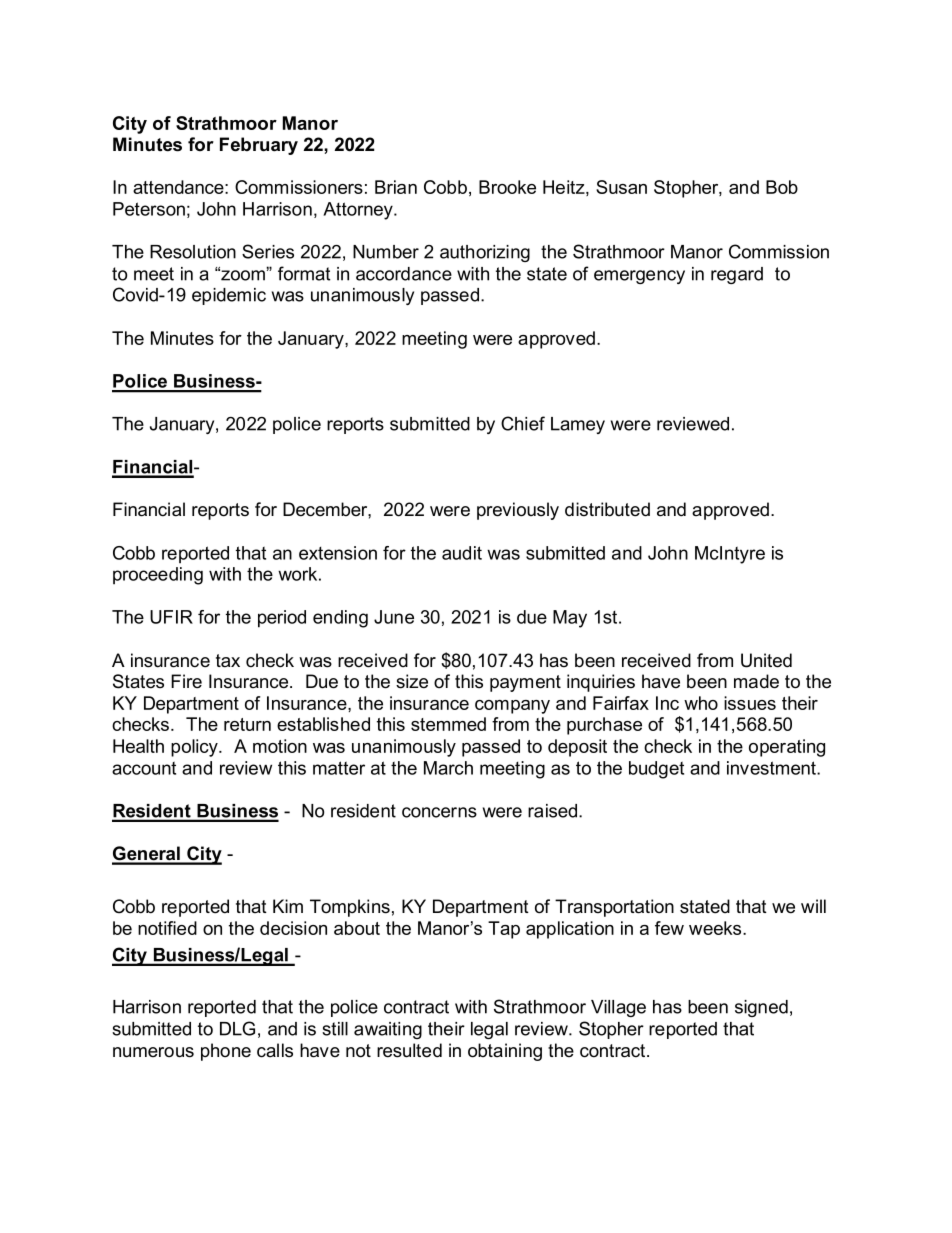  What do you see at coordinates (766, 660) in the page?
I see `United` at bounding box center [766, 660].
